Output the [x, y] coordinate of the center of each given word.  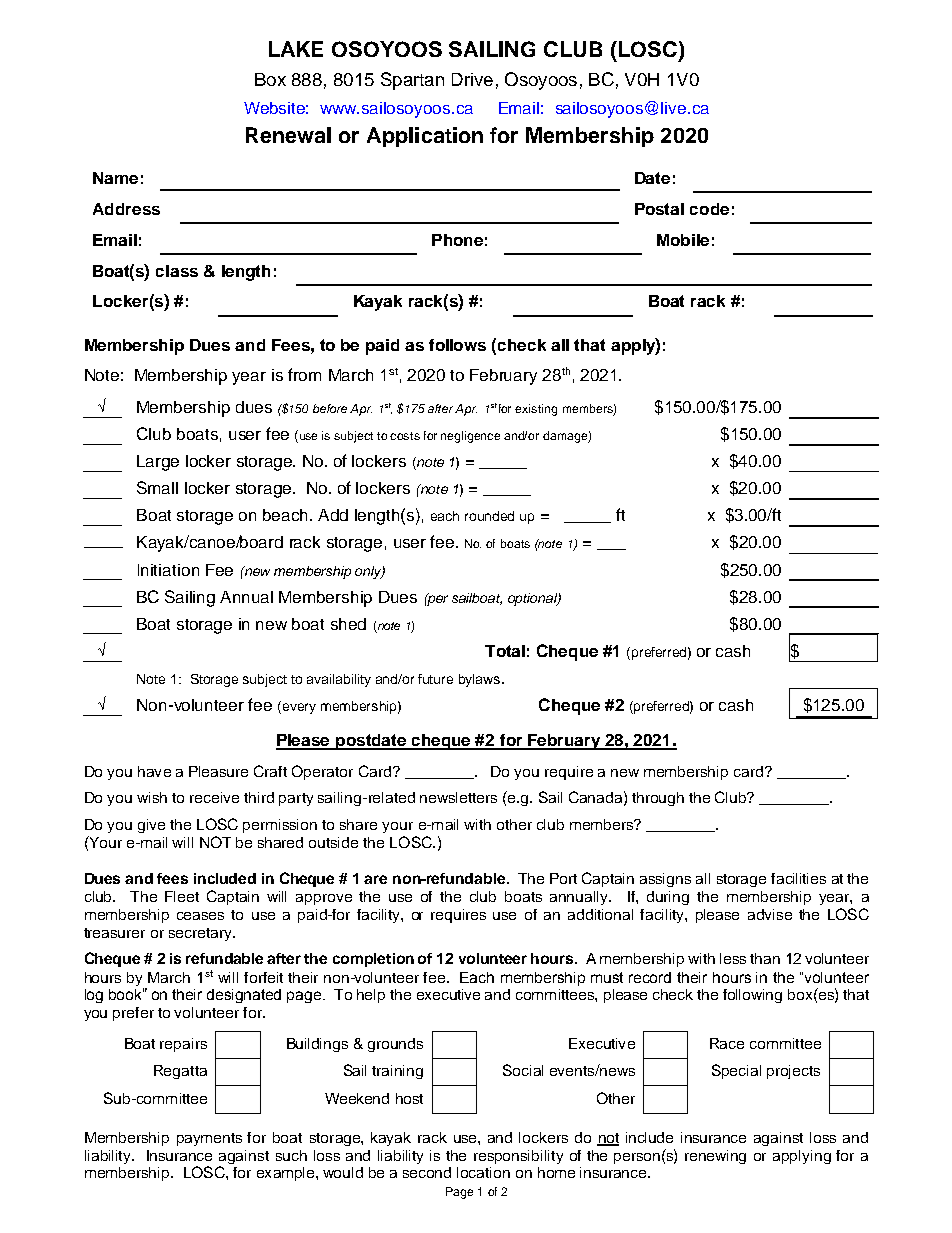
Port [563, 878]
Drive [472, 79]
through [658, 799]
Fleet [182, 896]
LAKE [296, 49]
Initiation [168, 570]
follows [457, 345]
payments [209, 1139]
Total [505, 651]
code [709, 209]
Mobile [683, 240]
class [177, 271]
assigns [665, 880]
